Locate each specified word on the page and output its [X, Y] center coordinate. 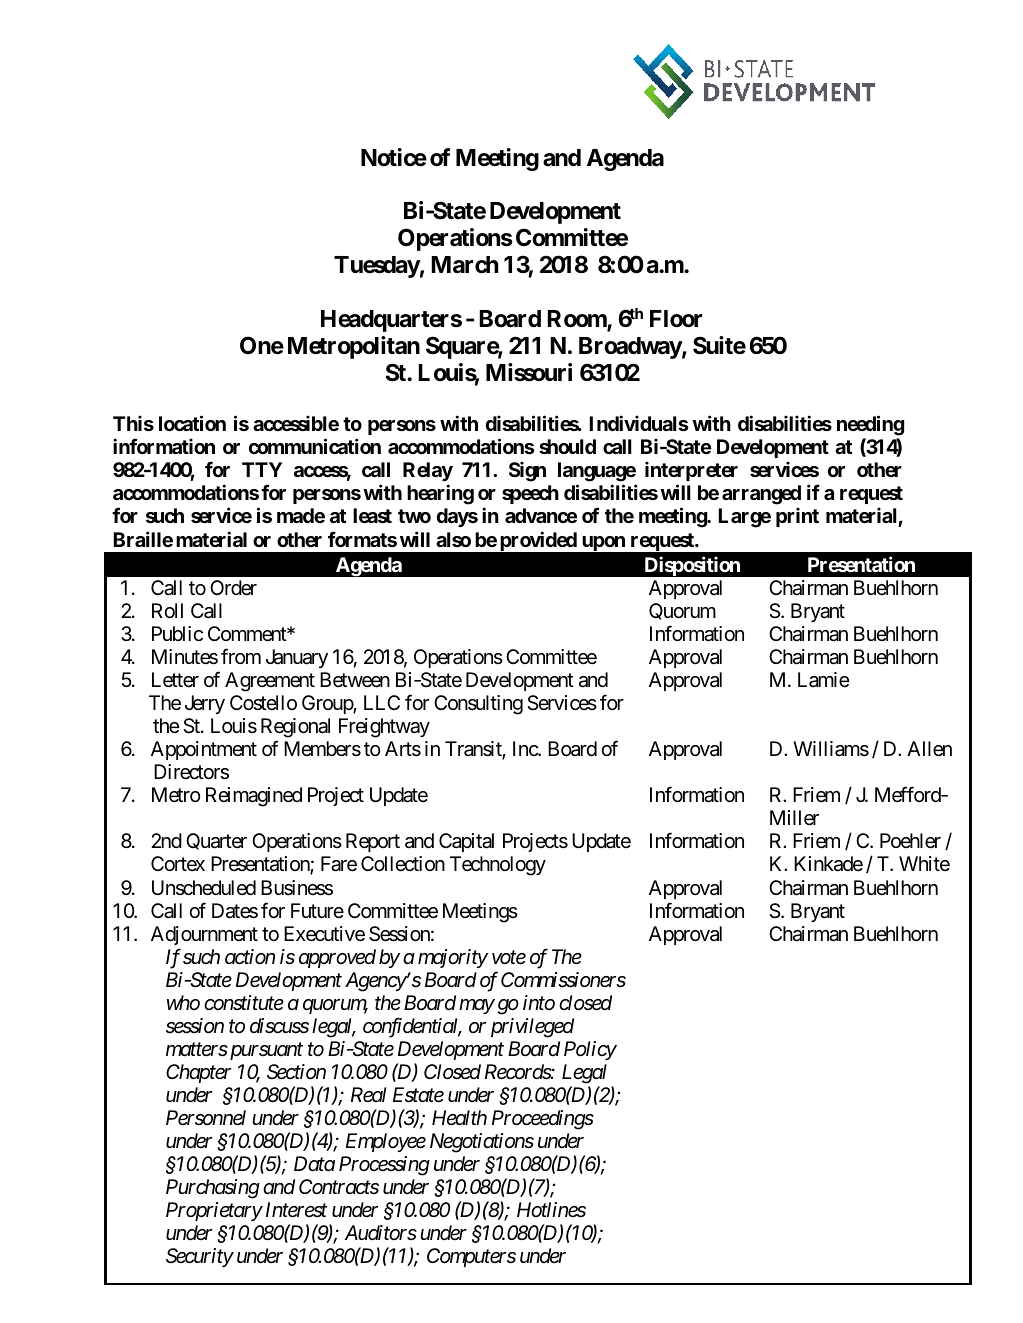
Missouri [529, 372]
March [464, 265]
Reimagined [254, 797]
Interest [296, 1210]
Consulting [478, 705]
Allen [929, 748]
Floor [676, 319]
